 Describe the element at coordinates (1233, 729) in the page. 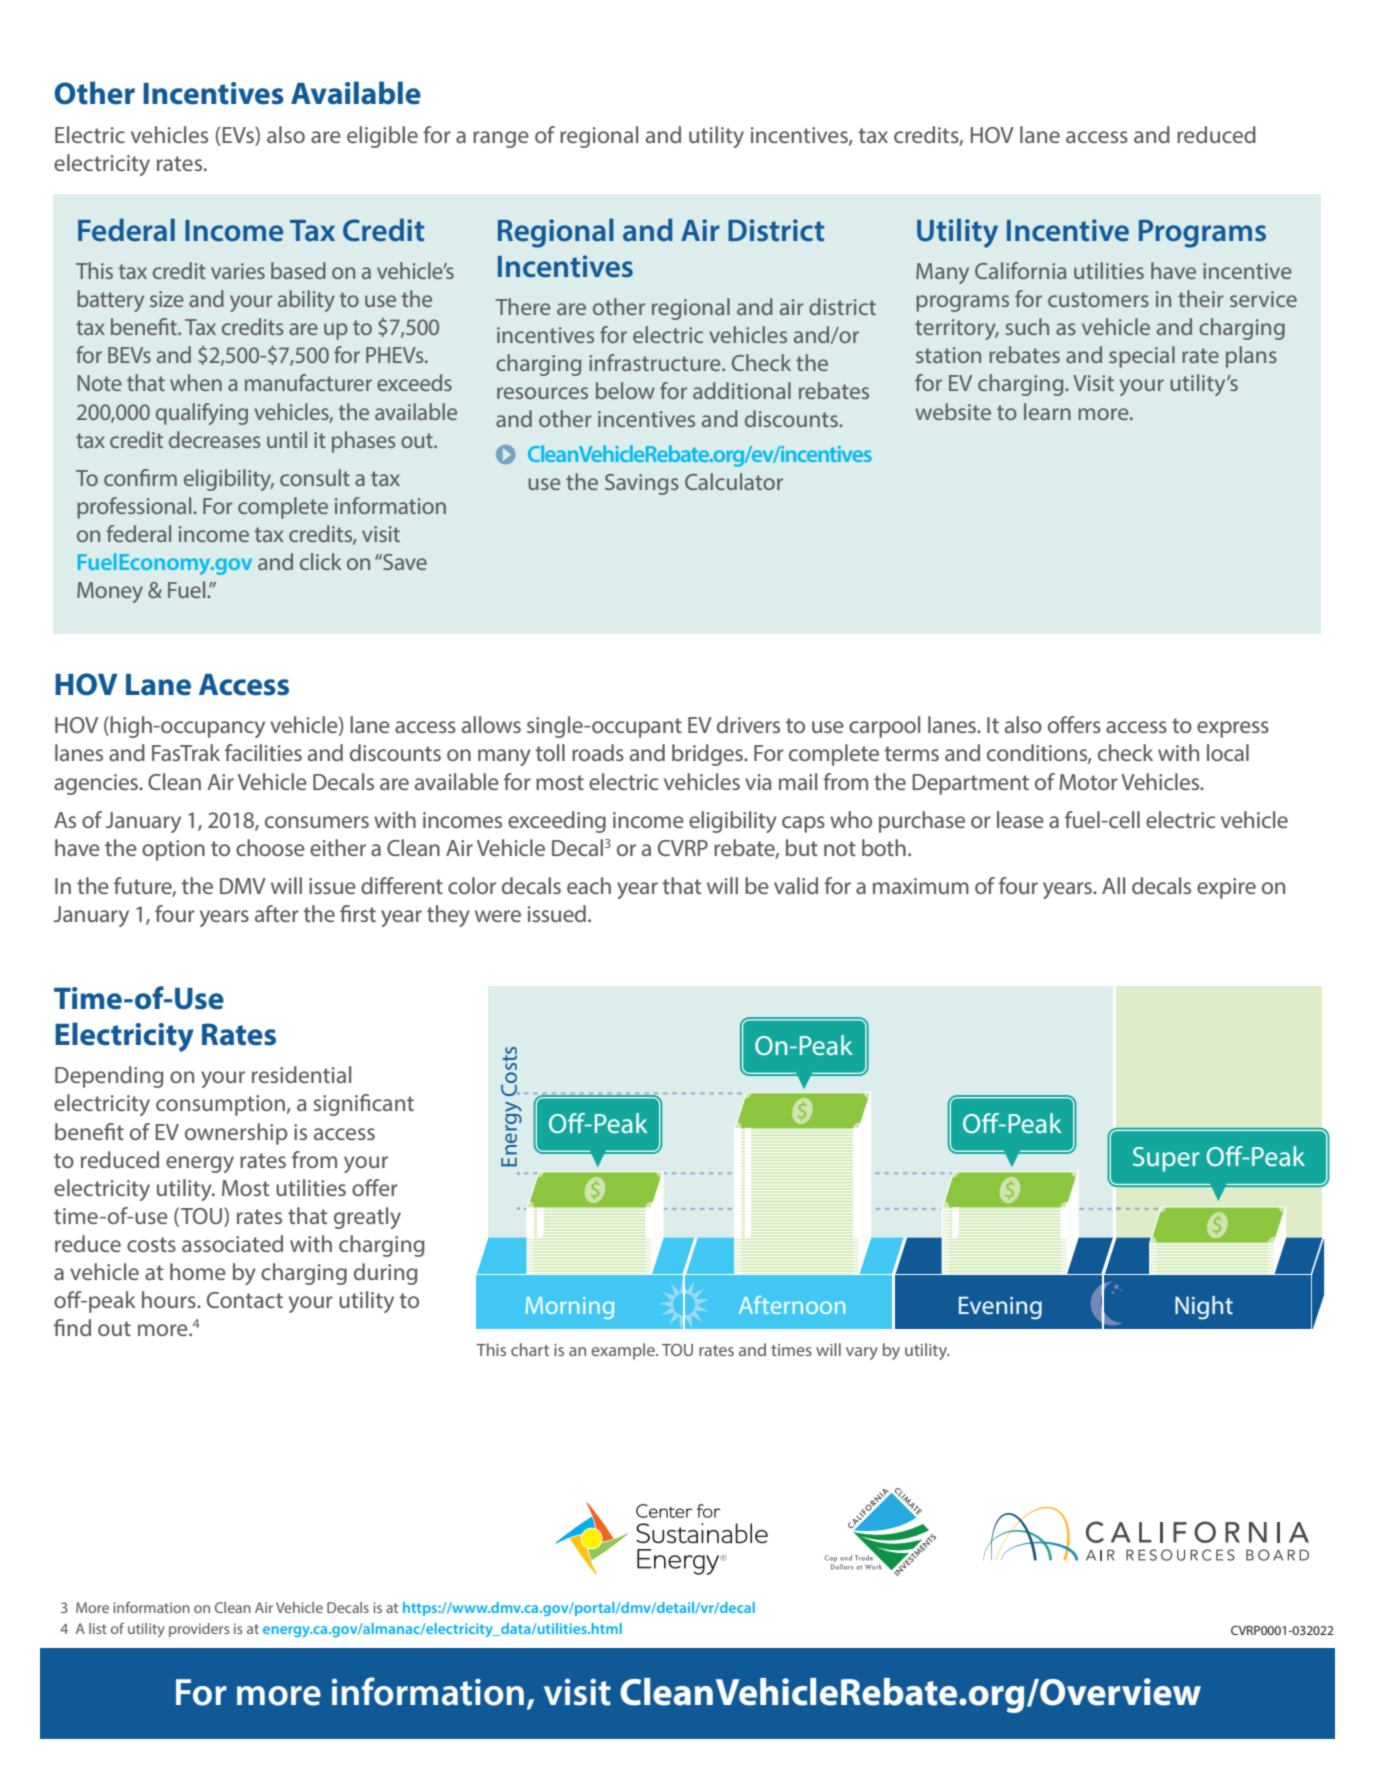

I see `express` at that location.
